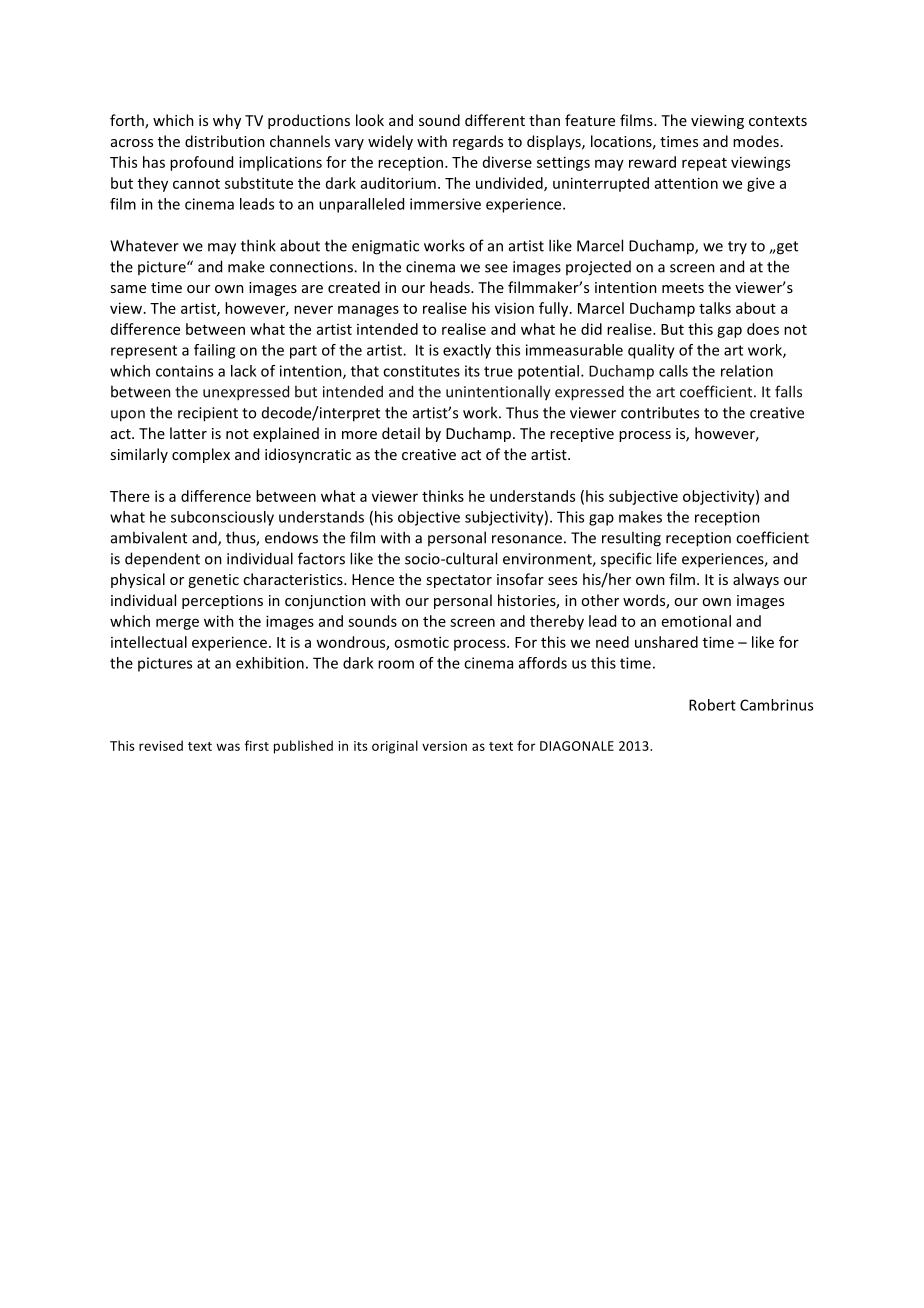  Describe the element at coordinates (225, 141) in the image. I see `distribution` at that location.
